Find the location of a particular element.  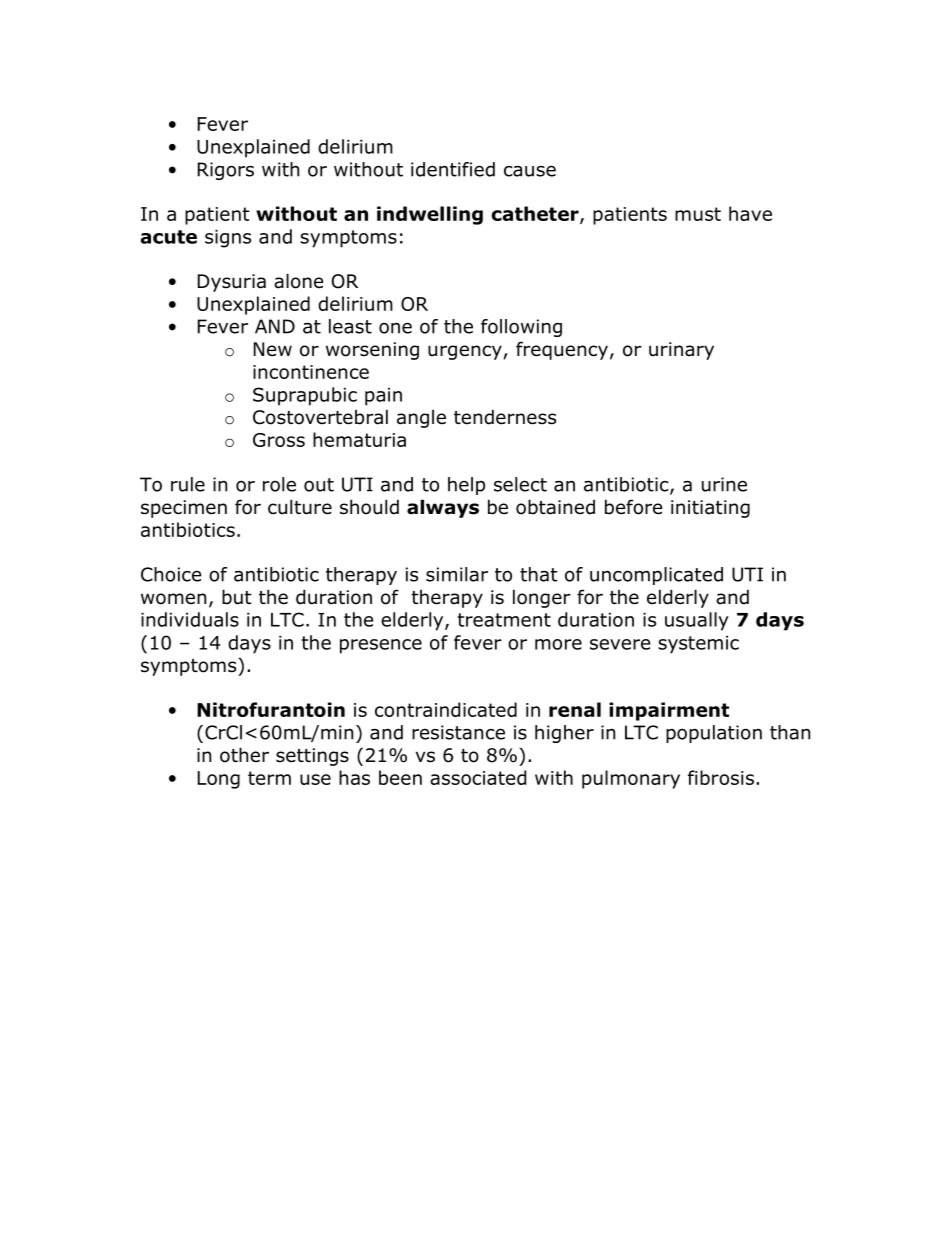

must is located at coordinates (698, 214).
